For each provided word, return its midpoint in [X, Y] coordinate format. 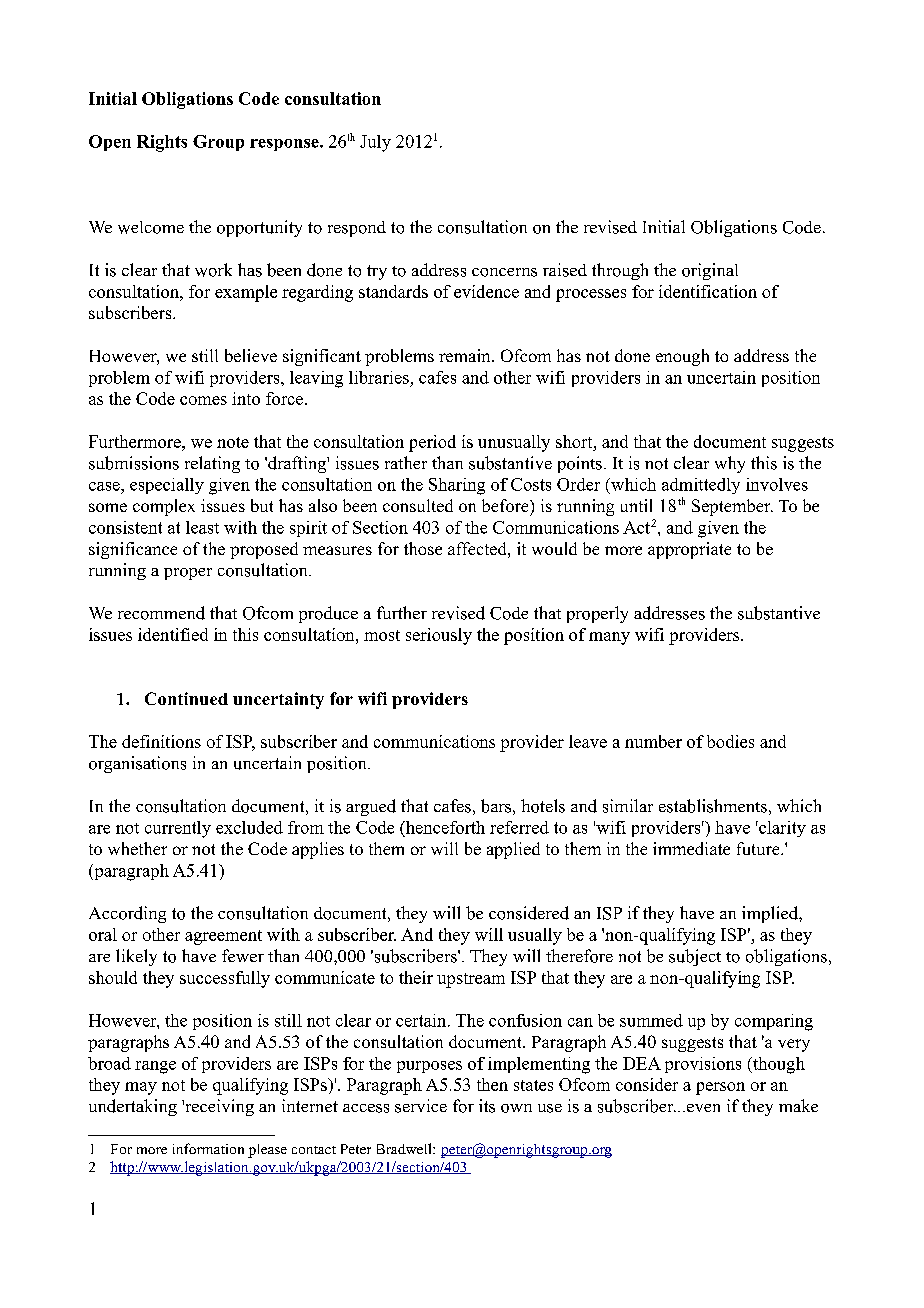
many [609, 638]
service [421, 1106]
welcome [151, 227]
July [375, 143]
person [720, 1088]
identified [173, 634]
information [208, 1148]
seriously [439, 636]
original [710, 271]
